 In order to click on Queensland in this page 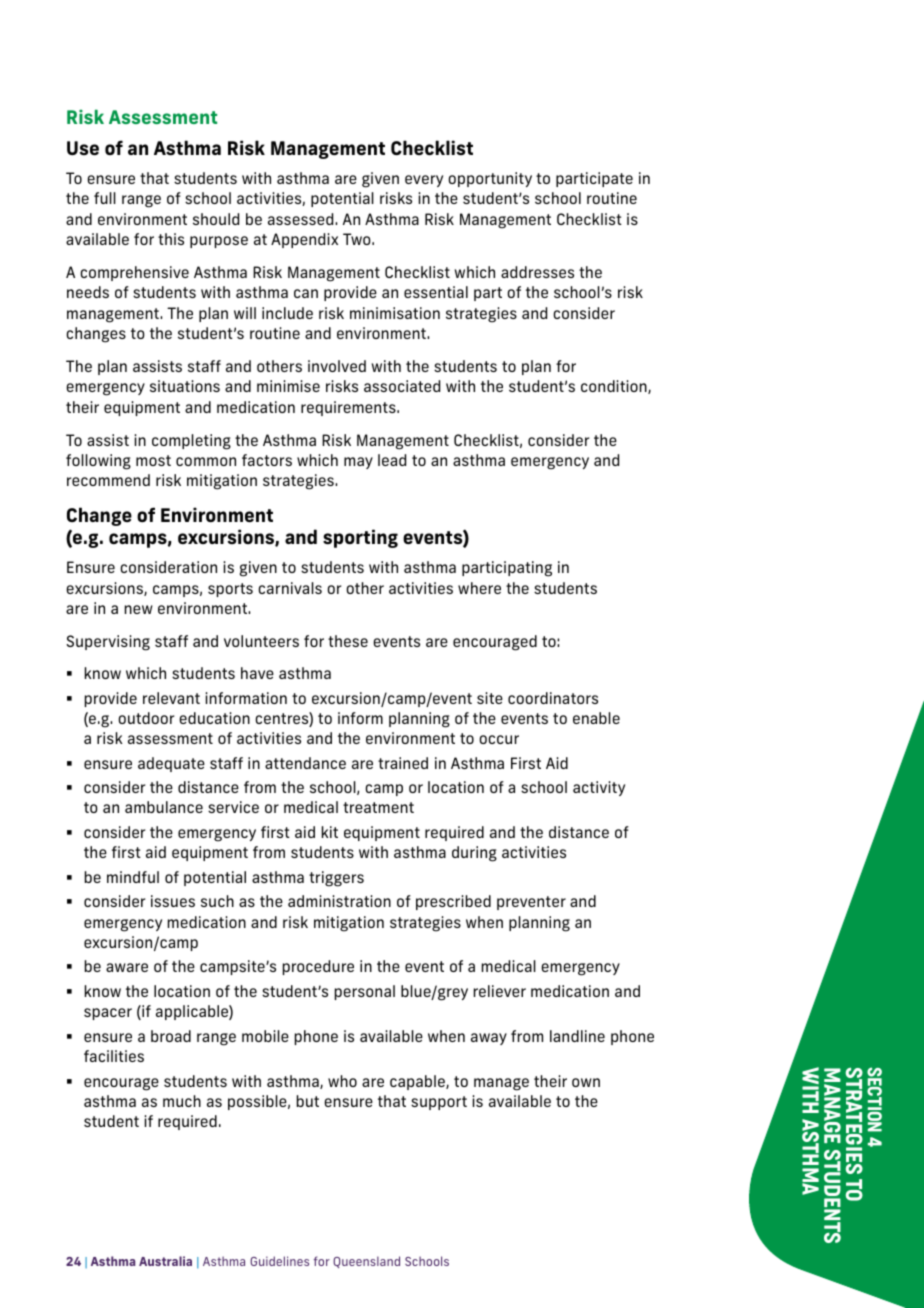, I will do `click(366, 1262)`.
